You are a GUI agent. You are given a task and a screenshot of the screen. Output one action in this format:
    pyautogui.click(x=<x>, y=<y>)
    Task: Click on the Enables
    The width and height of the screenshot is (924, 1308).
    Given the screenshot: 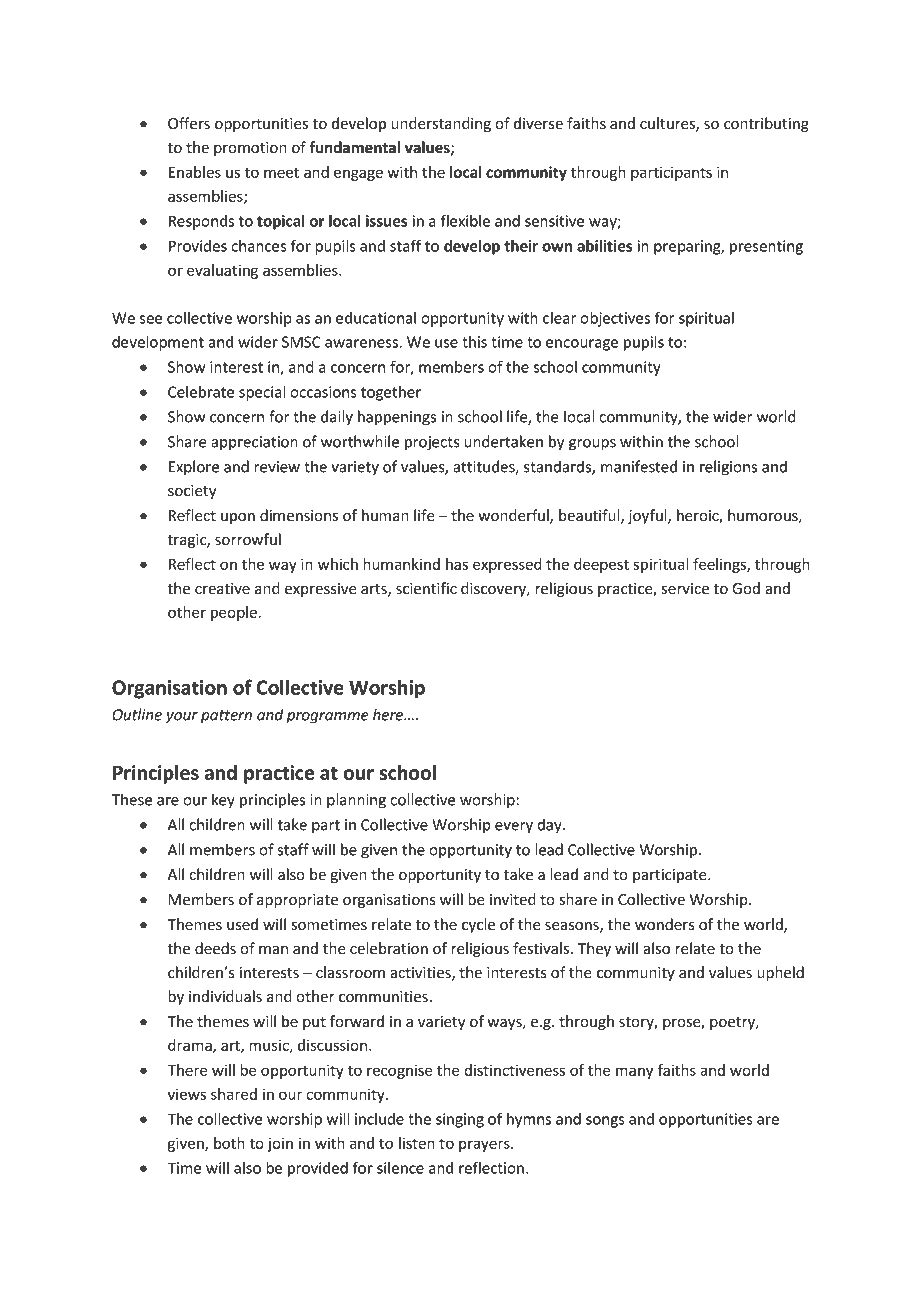 What is the action you would take?
    pyautogui.click(x=195, y=172)
